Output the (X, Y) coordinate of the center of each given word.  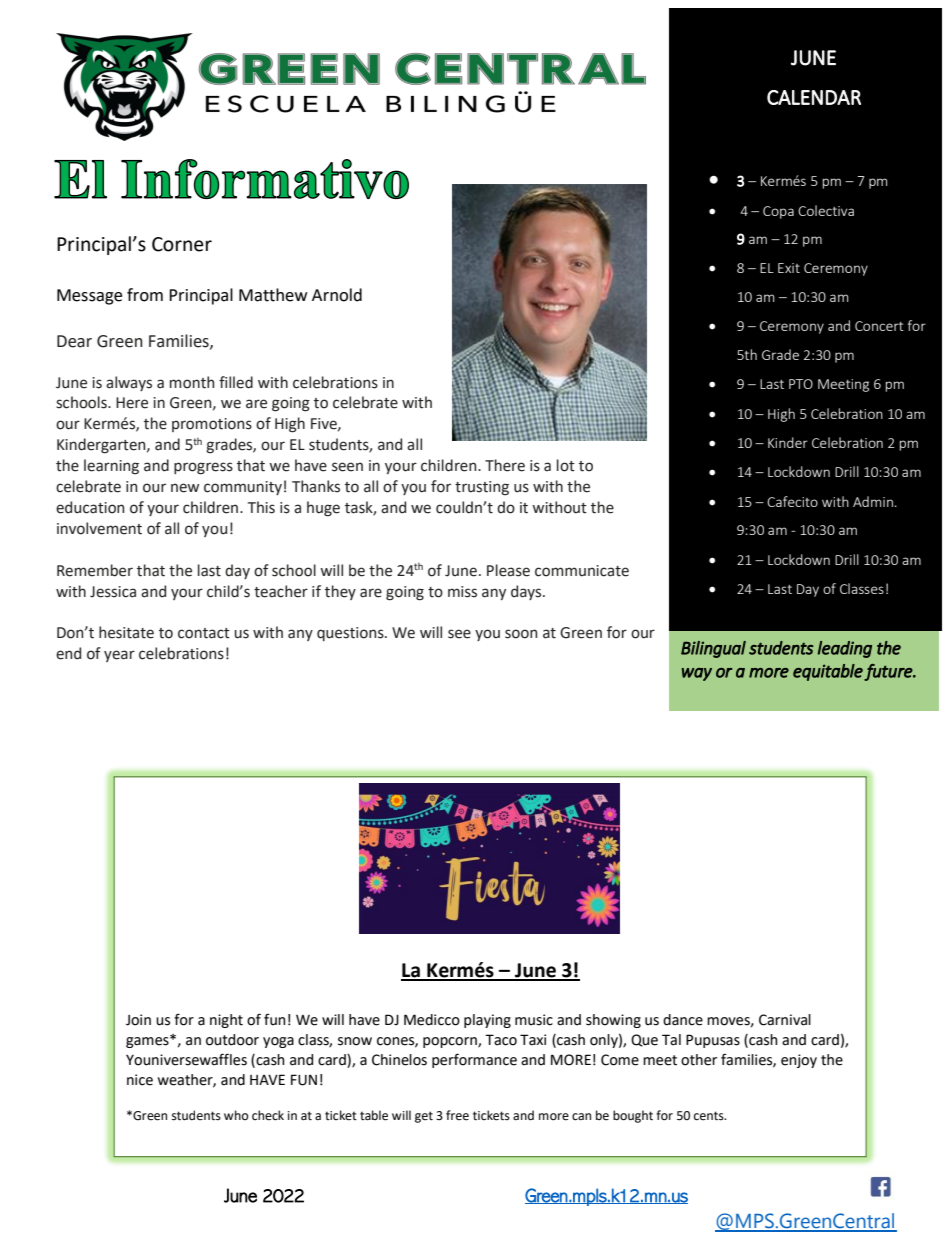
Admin (873, 501)
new (185, 488)
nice (140, 1080)
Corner (182, 244)
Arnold (337, 295)
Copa (778, 212)
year (119, 656)
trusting (482, 488)
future (889, 672)
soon (521, 634)
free (457, 1115)
